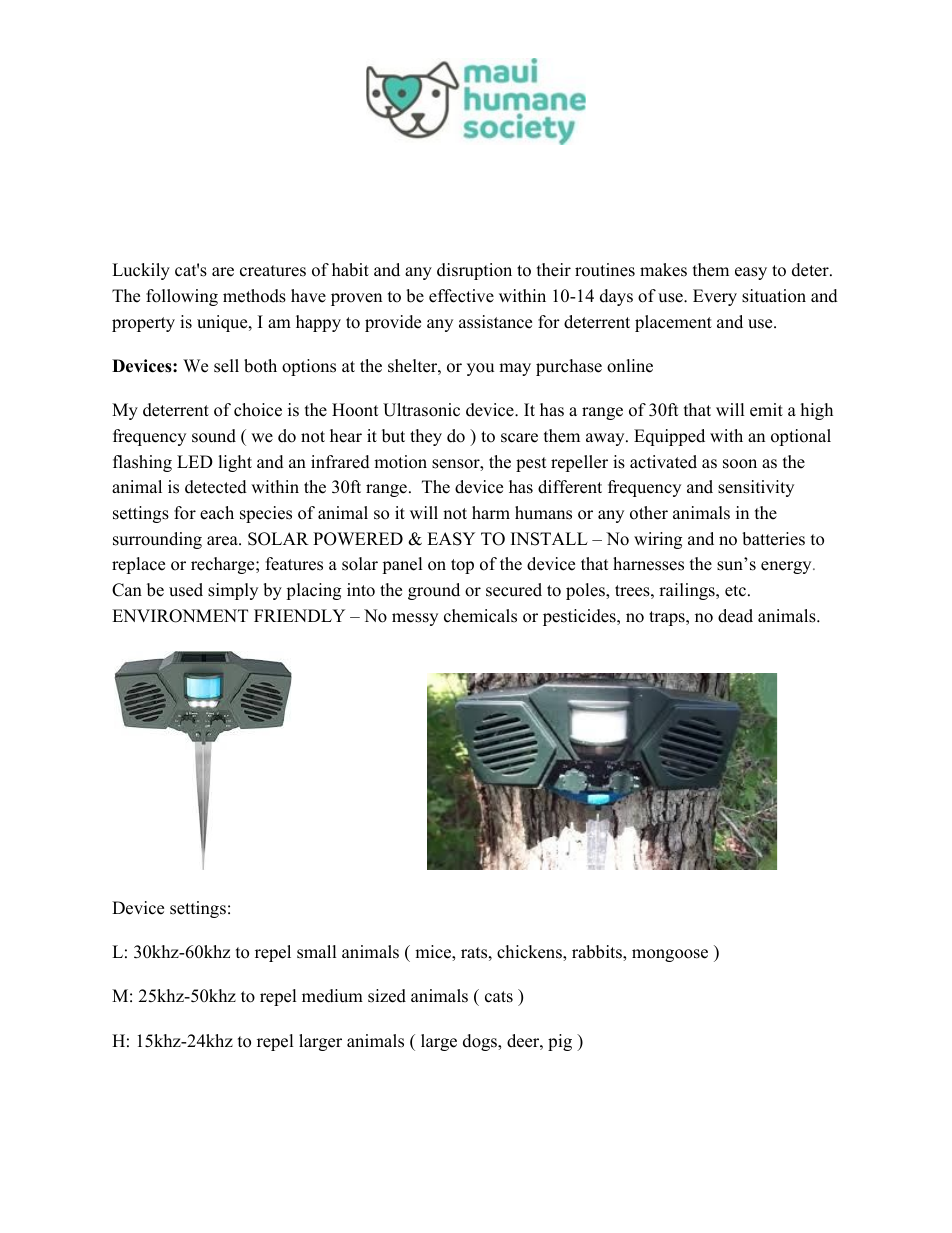 Image resolution: width=952 pixels, height=1233 pixels. What do you see at coordinates (461, 296) in the screenshot?
I see `effective` at bounding box center [461, 296].
